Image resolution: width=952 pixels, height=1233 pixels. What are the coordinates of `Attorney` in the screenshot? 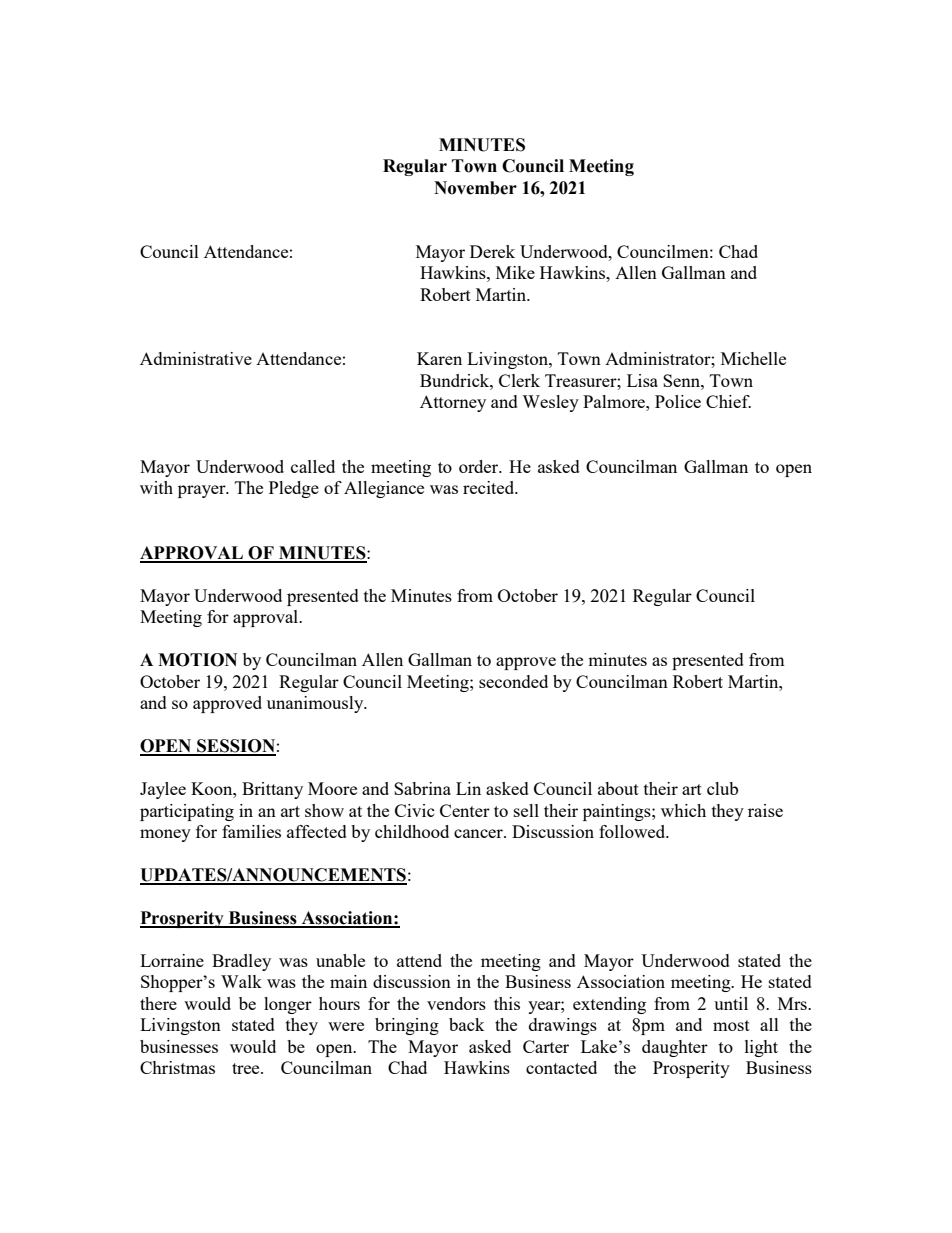 It's located at (453, 403).
